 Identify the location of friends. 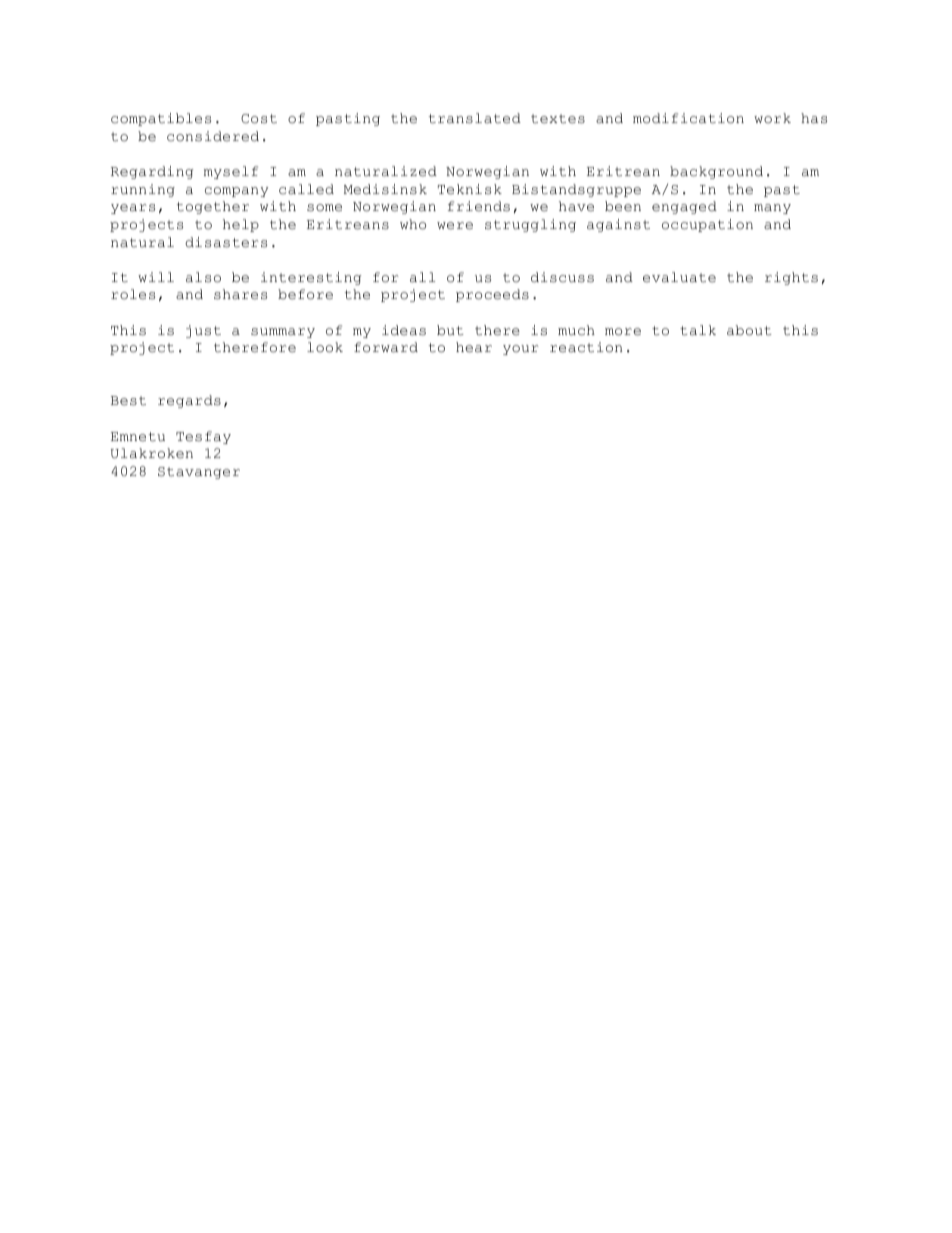
(479, 206).
